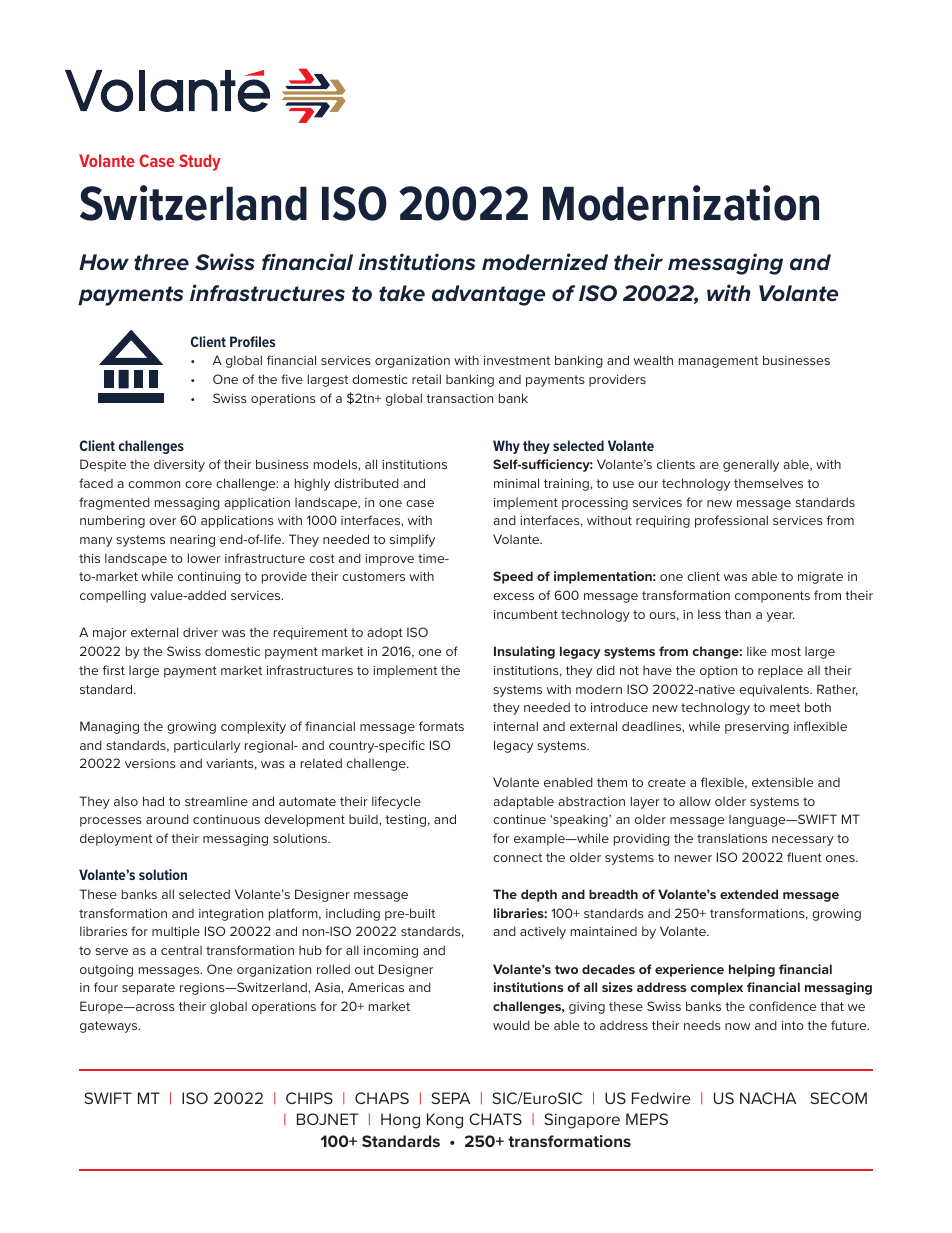  Describe the element at coordinates (661, 1098) in the document. I see `Fedwire` at that location.
